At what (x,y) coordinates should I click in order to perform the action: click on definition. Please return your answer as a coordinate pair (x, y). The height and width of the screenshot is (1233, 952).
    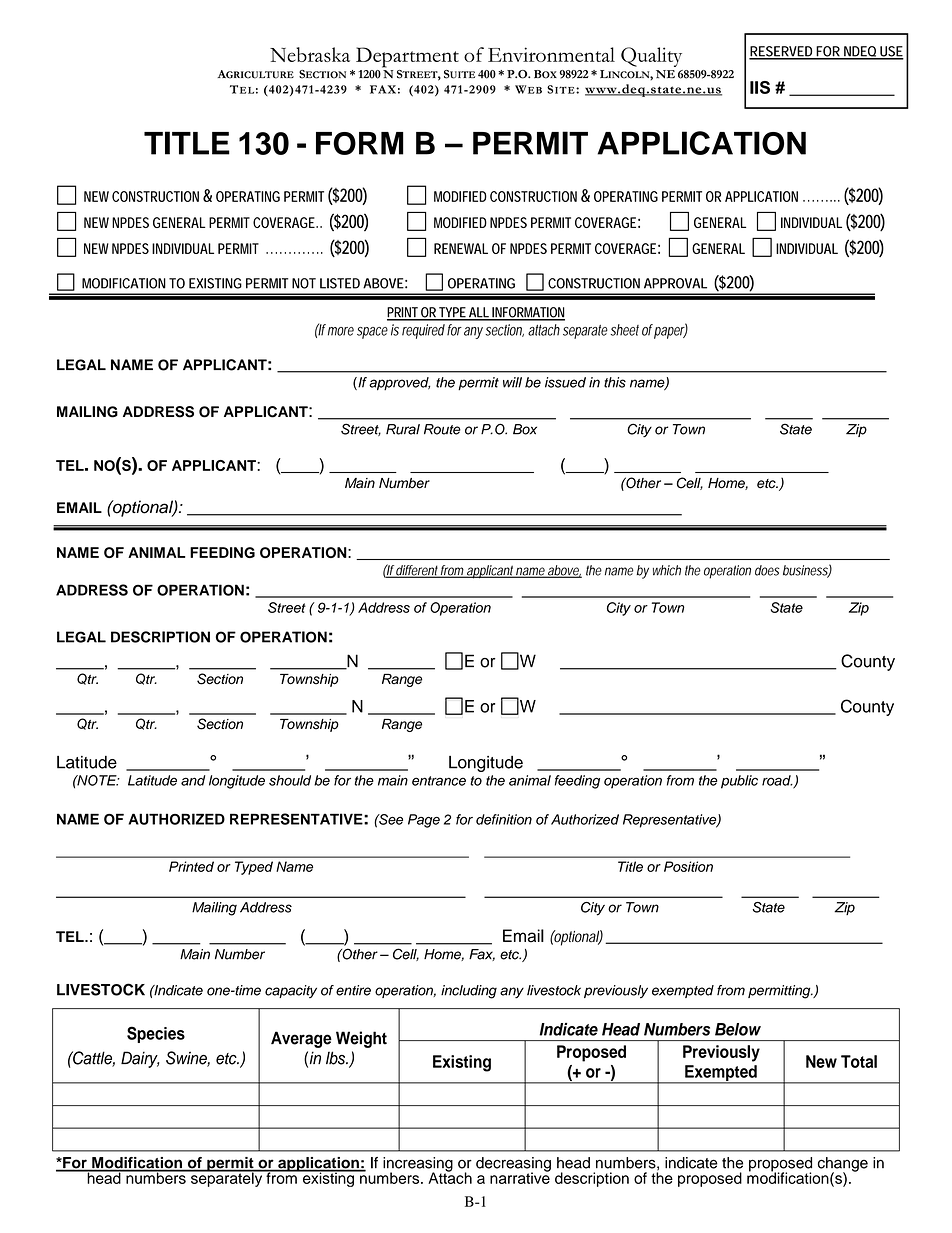
    Looking at the image, I should click on (504, 819).
